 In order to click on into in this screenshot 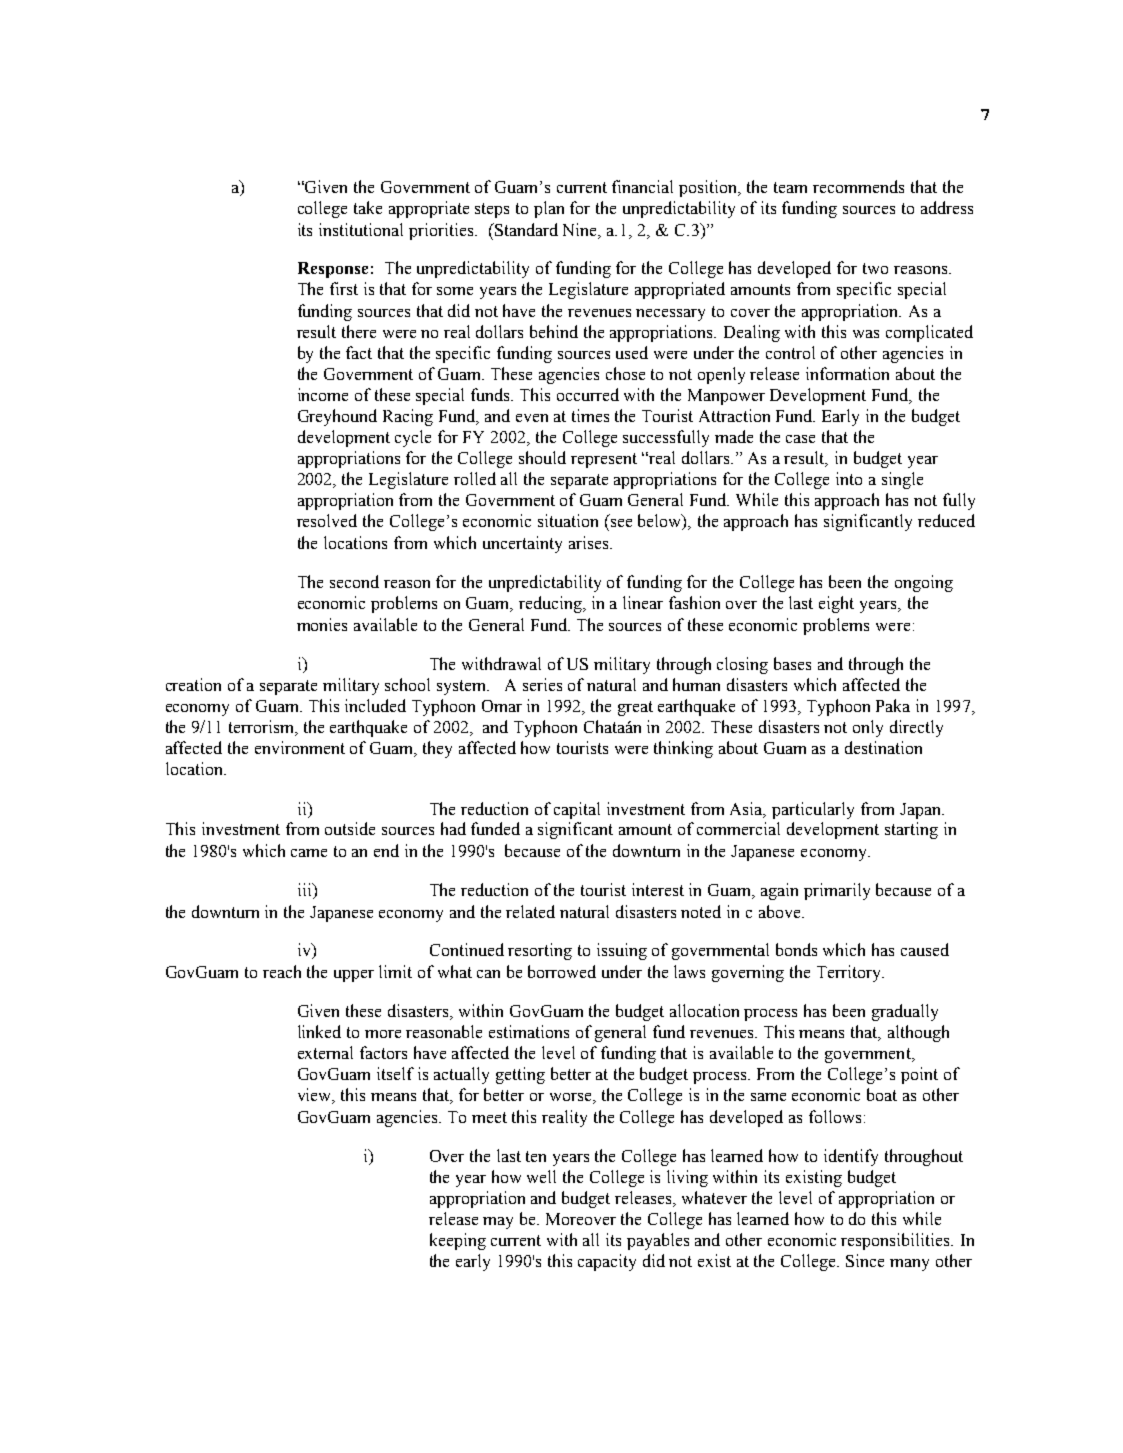, I will do `click(849, 478)`.
